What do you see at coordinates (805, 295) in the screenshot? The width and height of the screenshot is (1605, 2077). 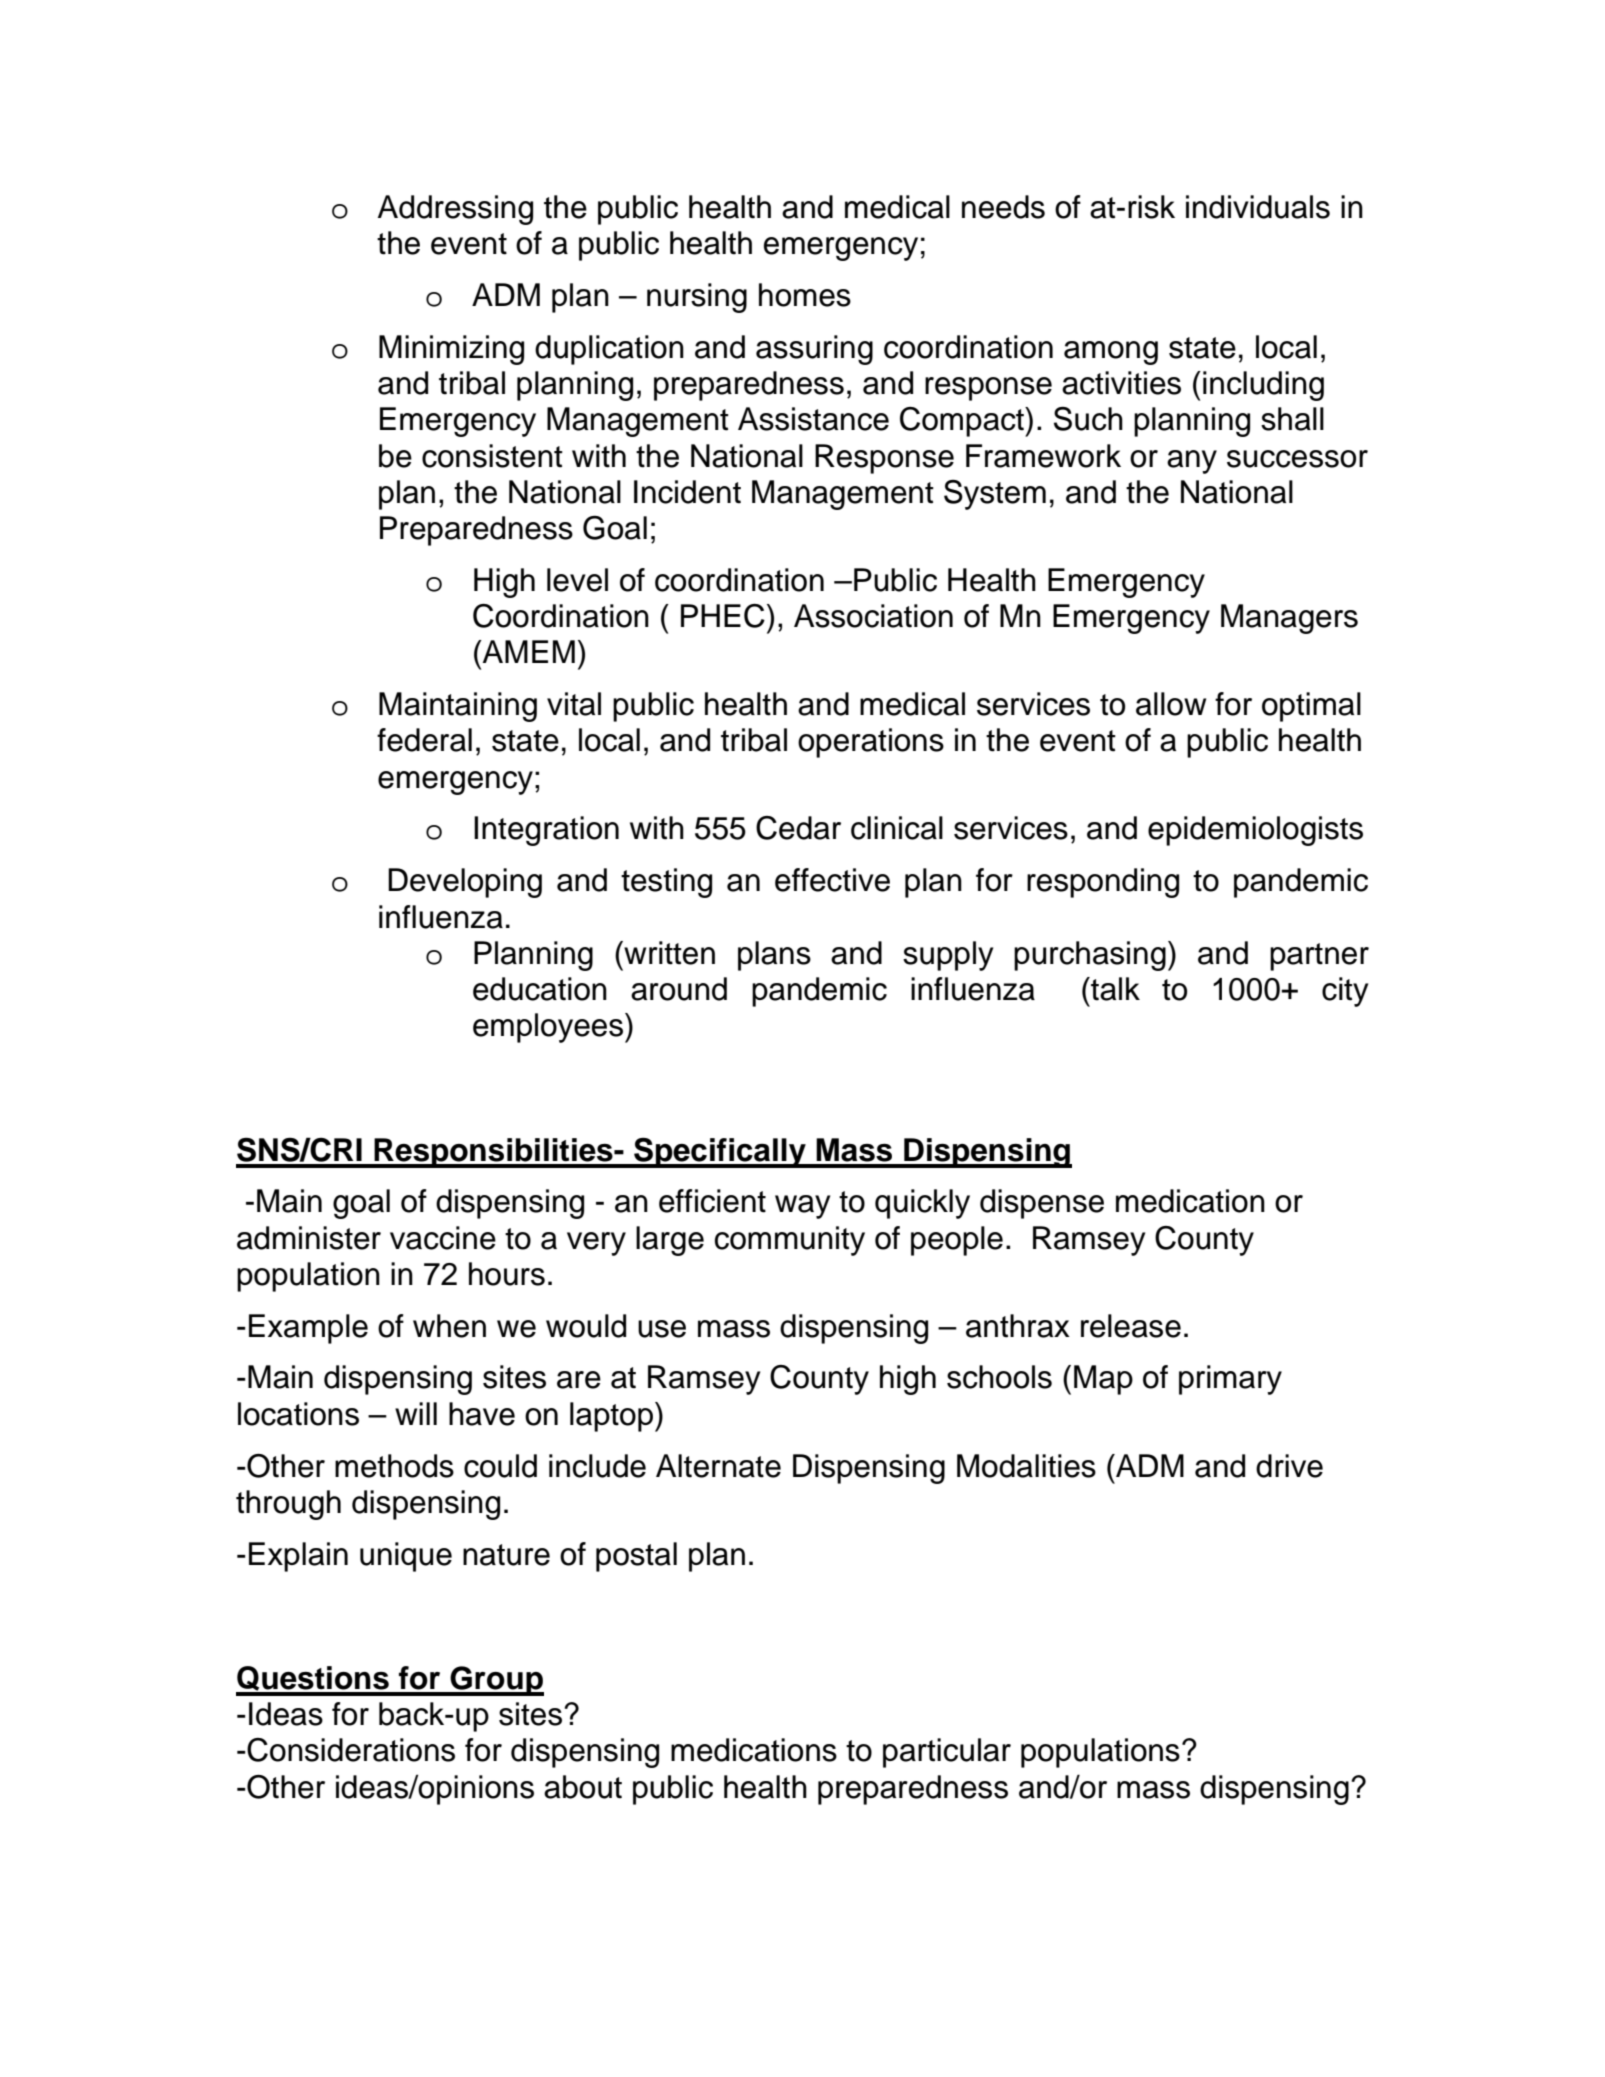 I see `homes` at bounding box center [805, 295].
